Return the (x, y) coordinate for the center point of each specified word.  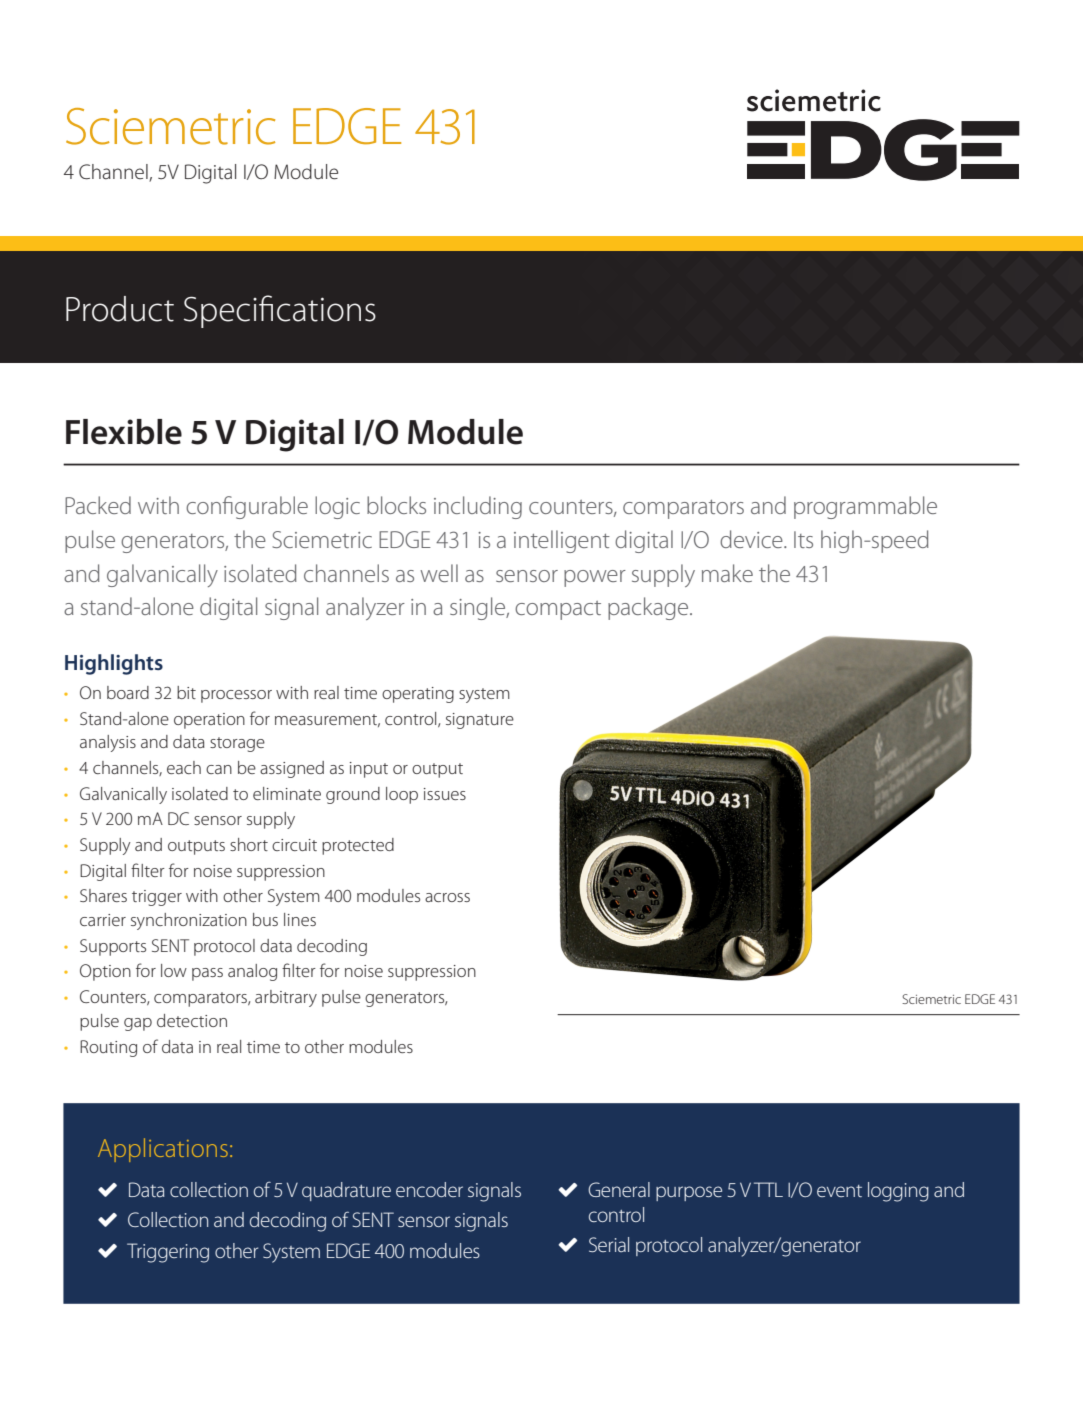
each (184, 767)
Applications (163, 1150)
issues (445, 794)
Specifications (280, 311)
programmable (865, 507)
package (649, 608)
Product (120, 309)
